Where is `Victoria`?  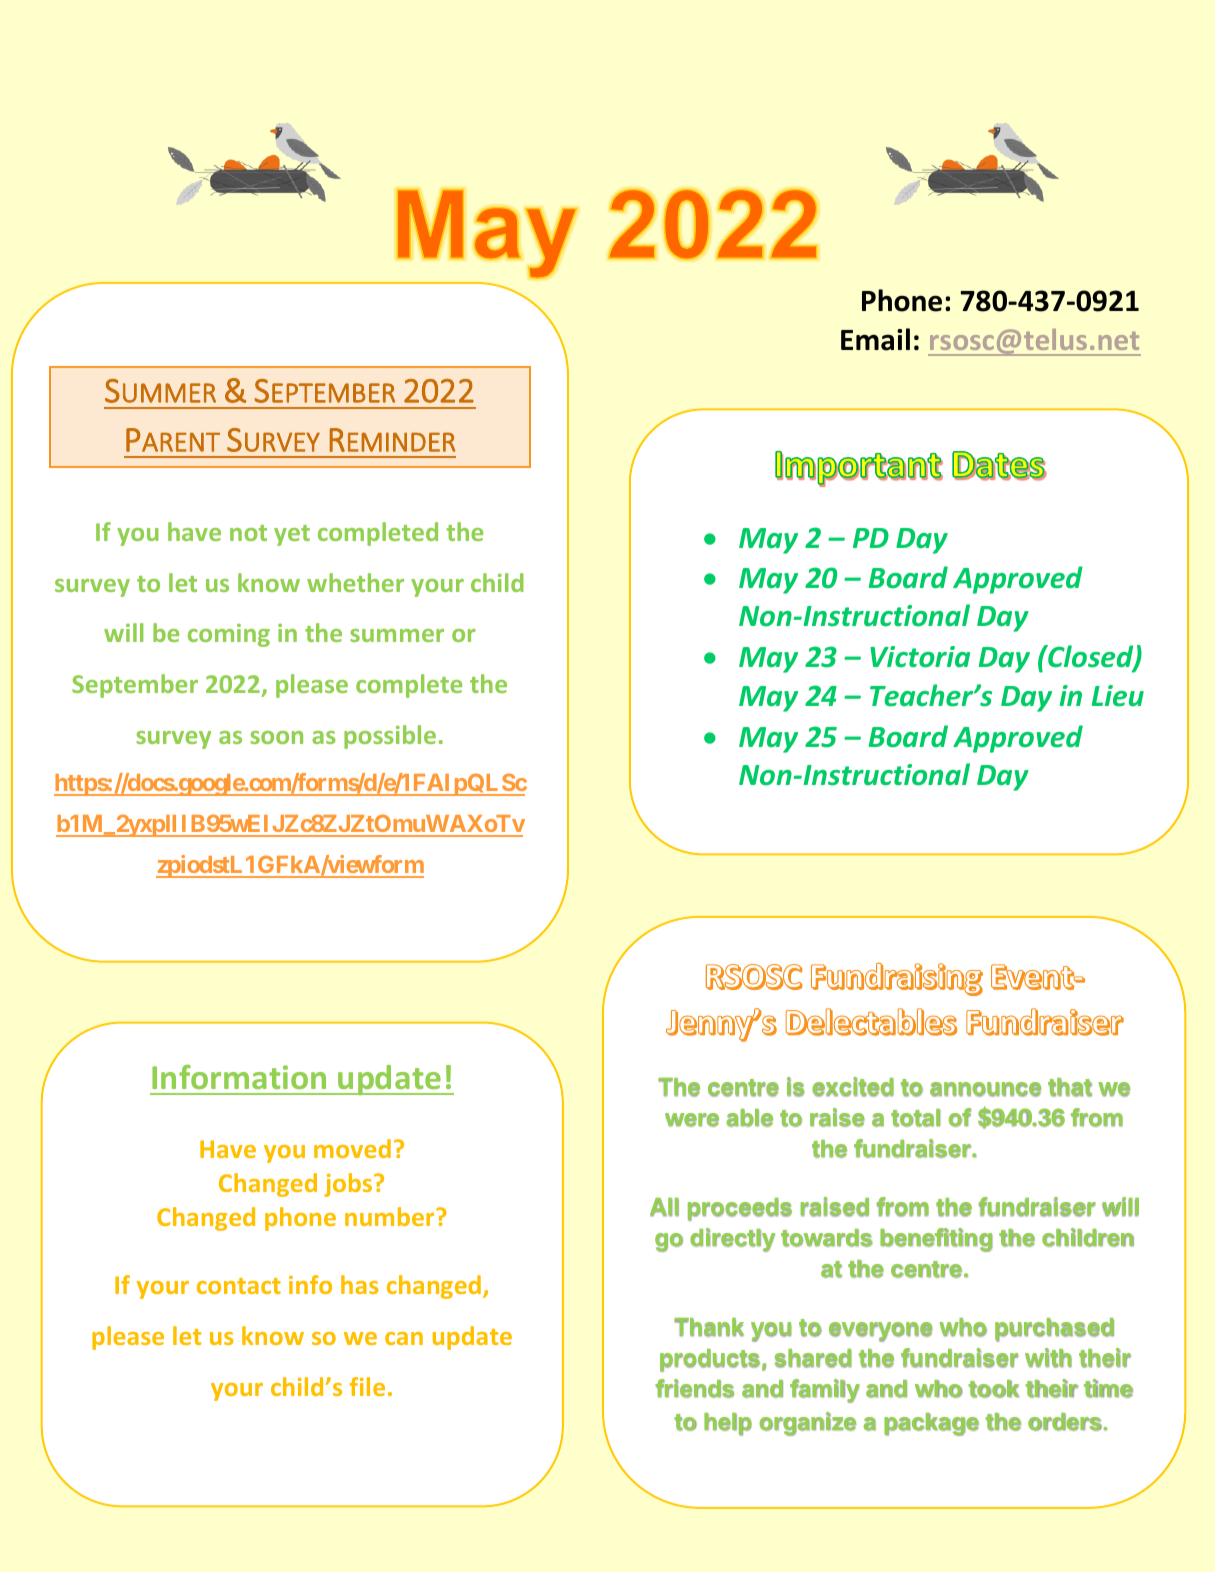
Victoria is located at coordinates (920, 657).
